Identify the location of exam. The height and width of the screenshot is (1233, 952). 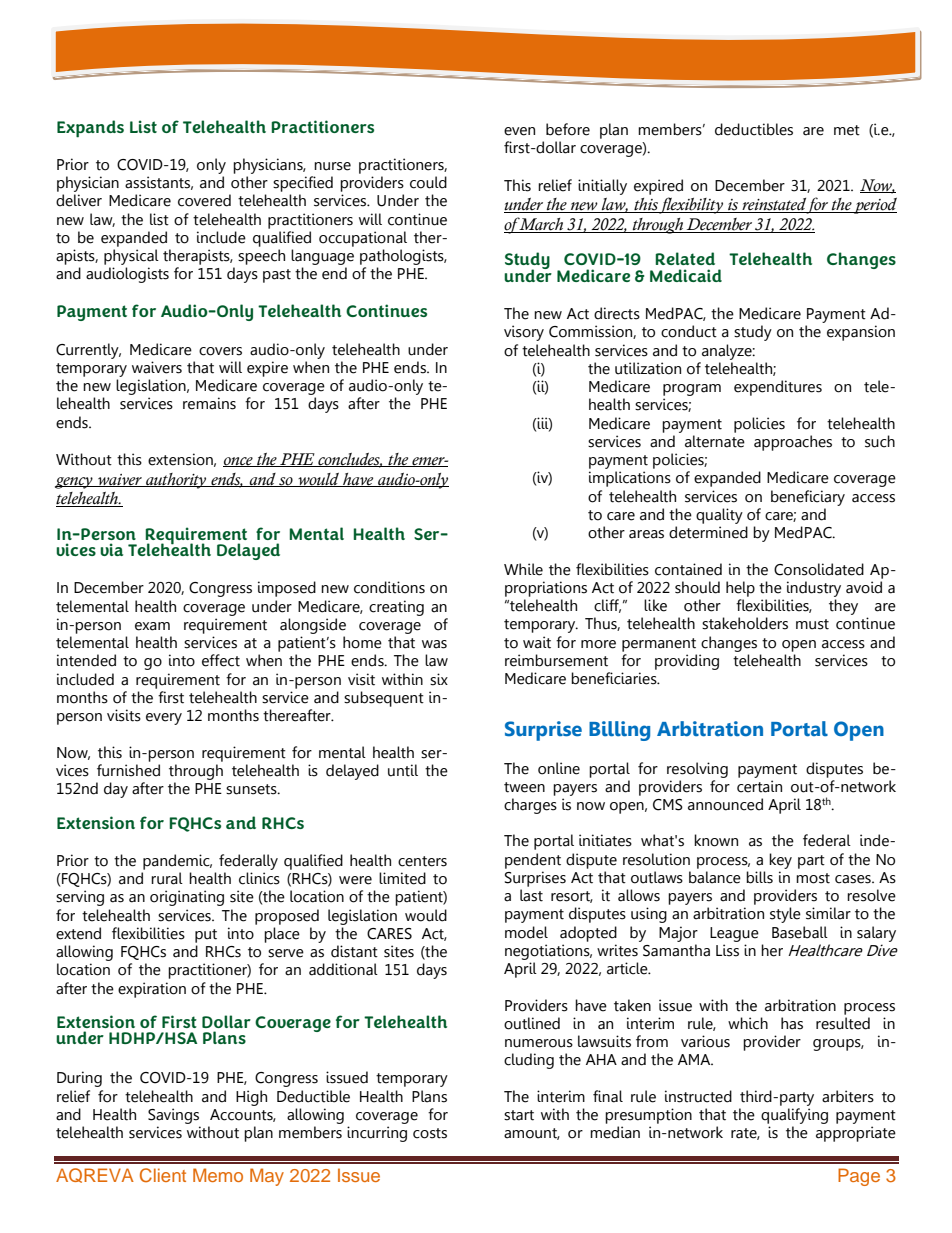
(152, 626).
